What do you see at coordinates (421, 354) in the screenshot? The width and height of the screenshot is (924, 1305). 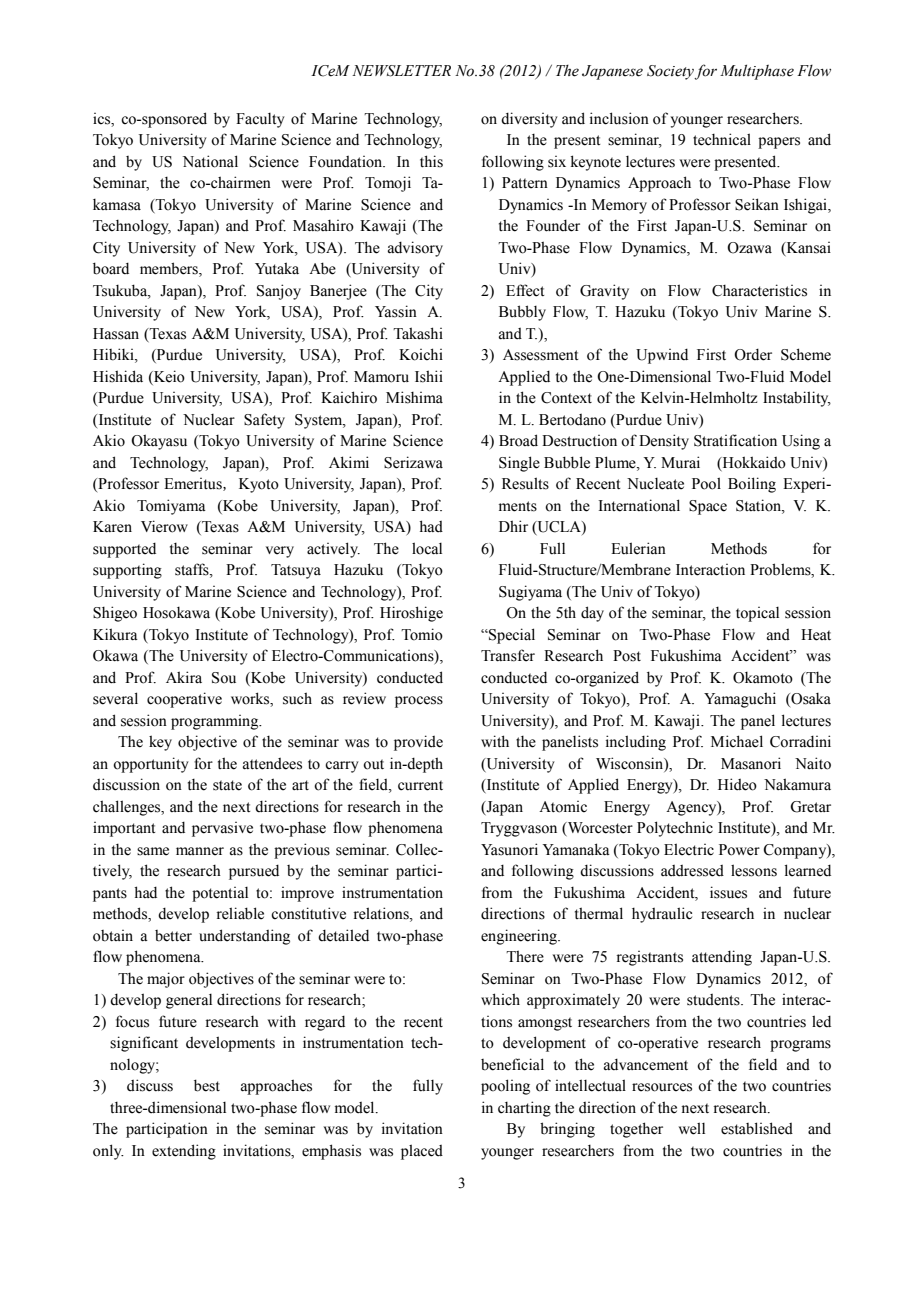 I see `Koichi` at bounding box center [421, 354].
